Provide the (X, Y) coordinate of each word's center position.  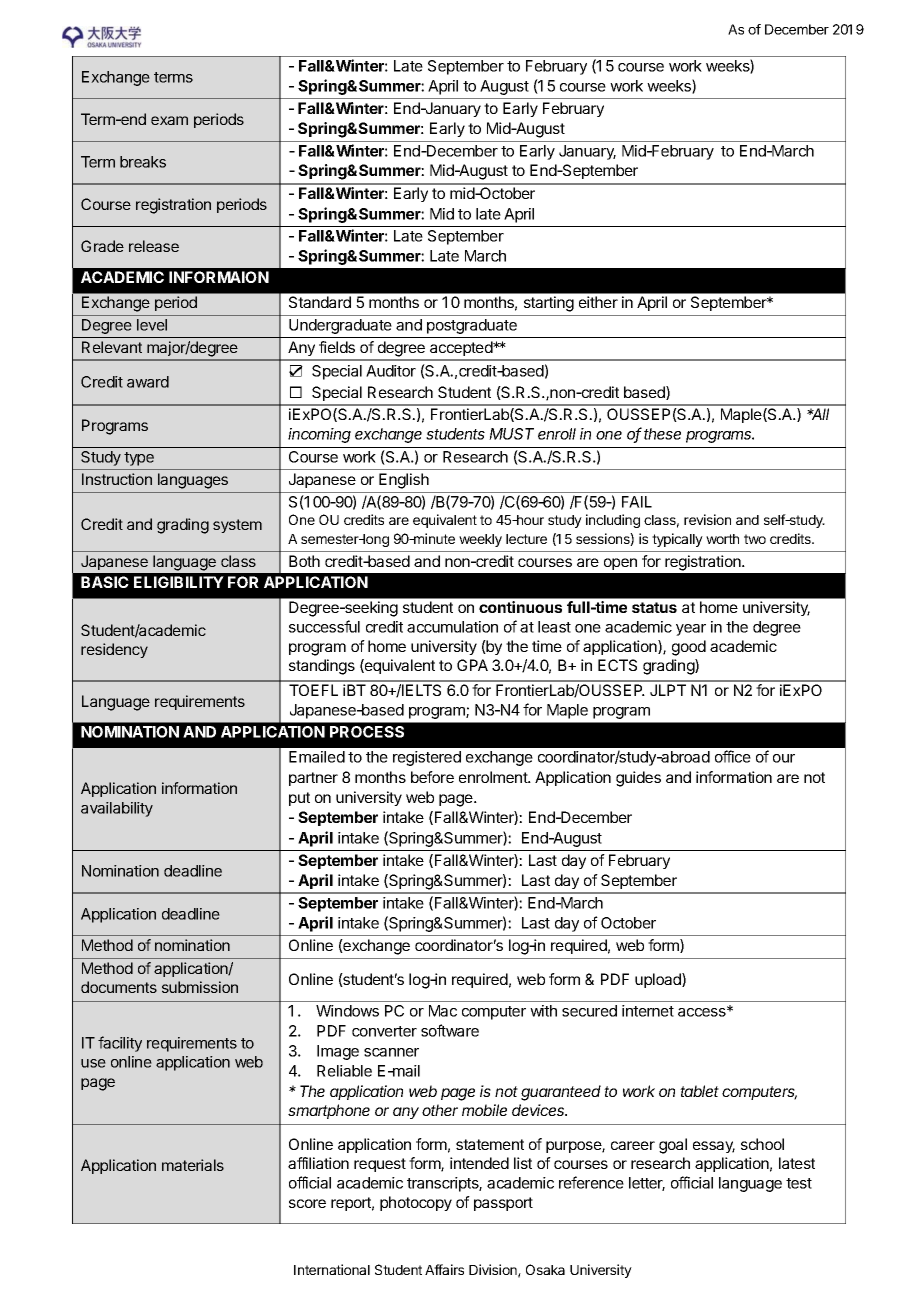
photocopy (416, 1203)
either (598, 302)
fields (337, 347)
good (689, 648)
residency (114, 650)
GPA (472, 665)
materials (193, 1165)
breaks (143, 162)
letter (647, 1184)
